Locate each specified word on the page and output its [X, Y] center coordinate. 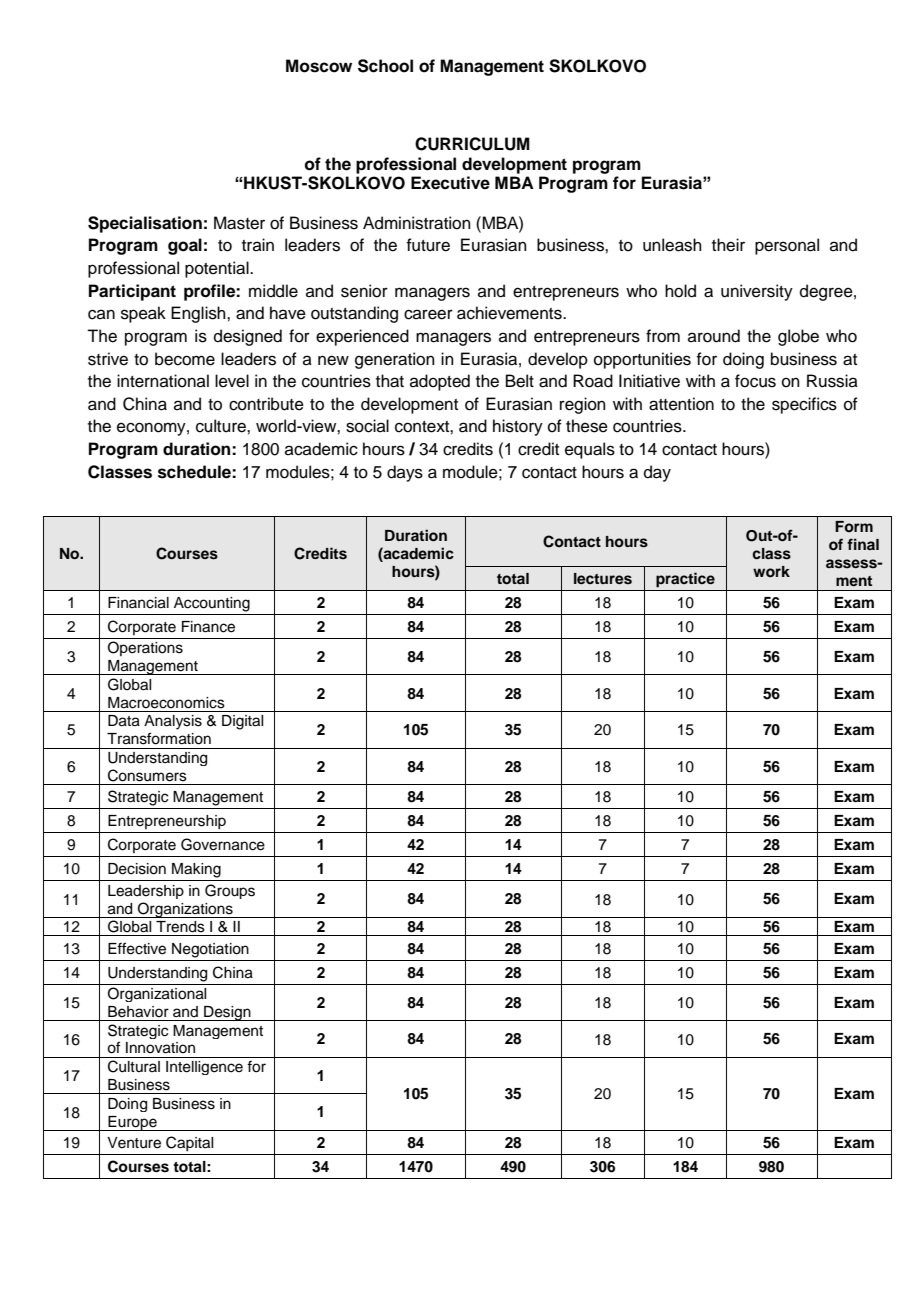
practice [685, 580]
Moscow [319, 66]
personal [787, 246]
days [405, 473]
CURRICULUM [472, 144]
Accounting [212, 604]
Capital [189, 1143]
